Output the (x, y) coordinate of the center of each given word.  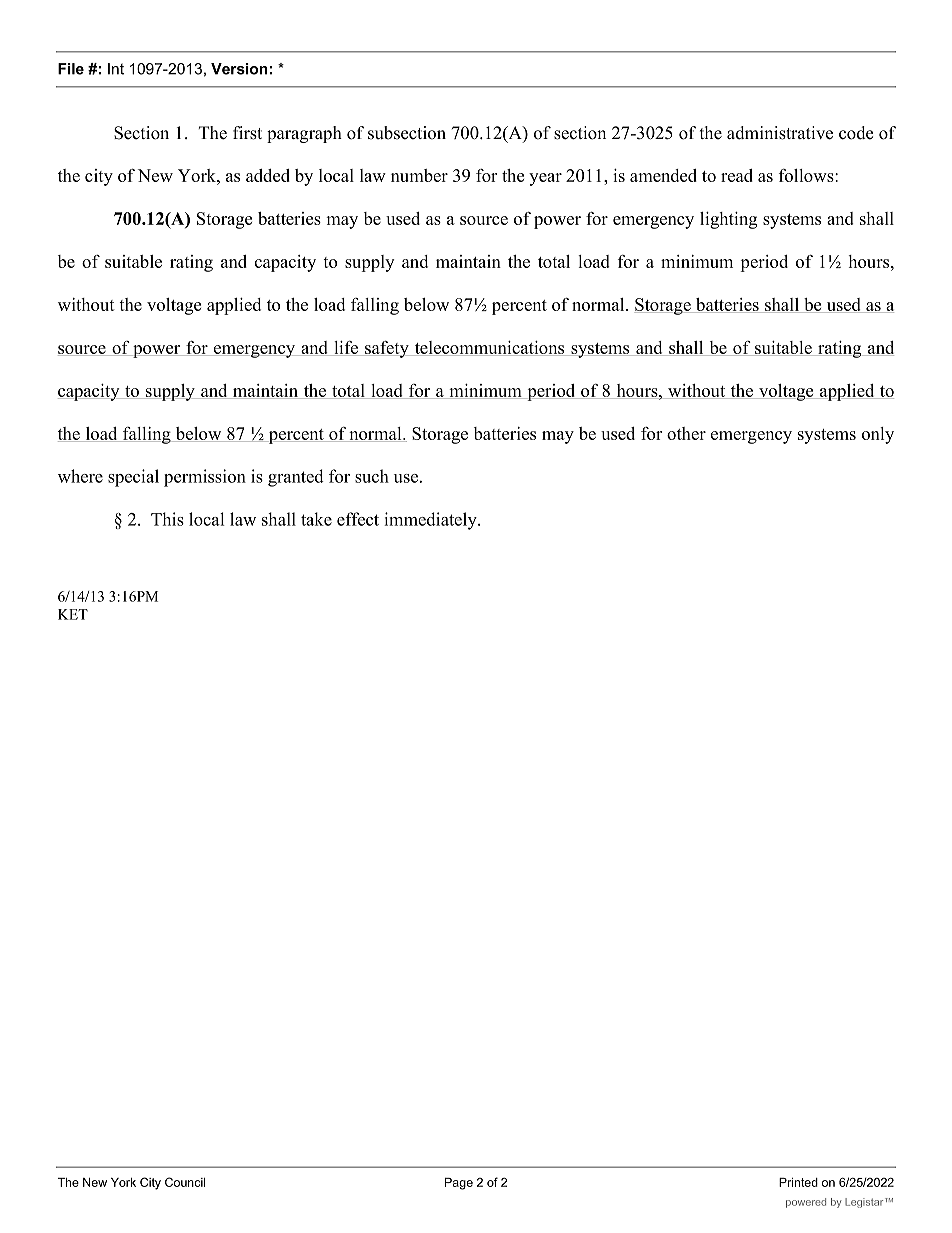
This (167, 519)
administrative (780, 133)
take (316, 519)
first (247, 133)
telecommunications (490, 348)
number (419, 175)
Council (185, 1182)
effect (358, 519)
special (133, 478)
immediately (431, 521)
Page (459, 1184)
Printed (798, 1182)
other (686, 433)
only (878, 435)
